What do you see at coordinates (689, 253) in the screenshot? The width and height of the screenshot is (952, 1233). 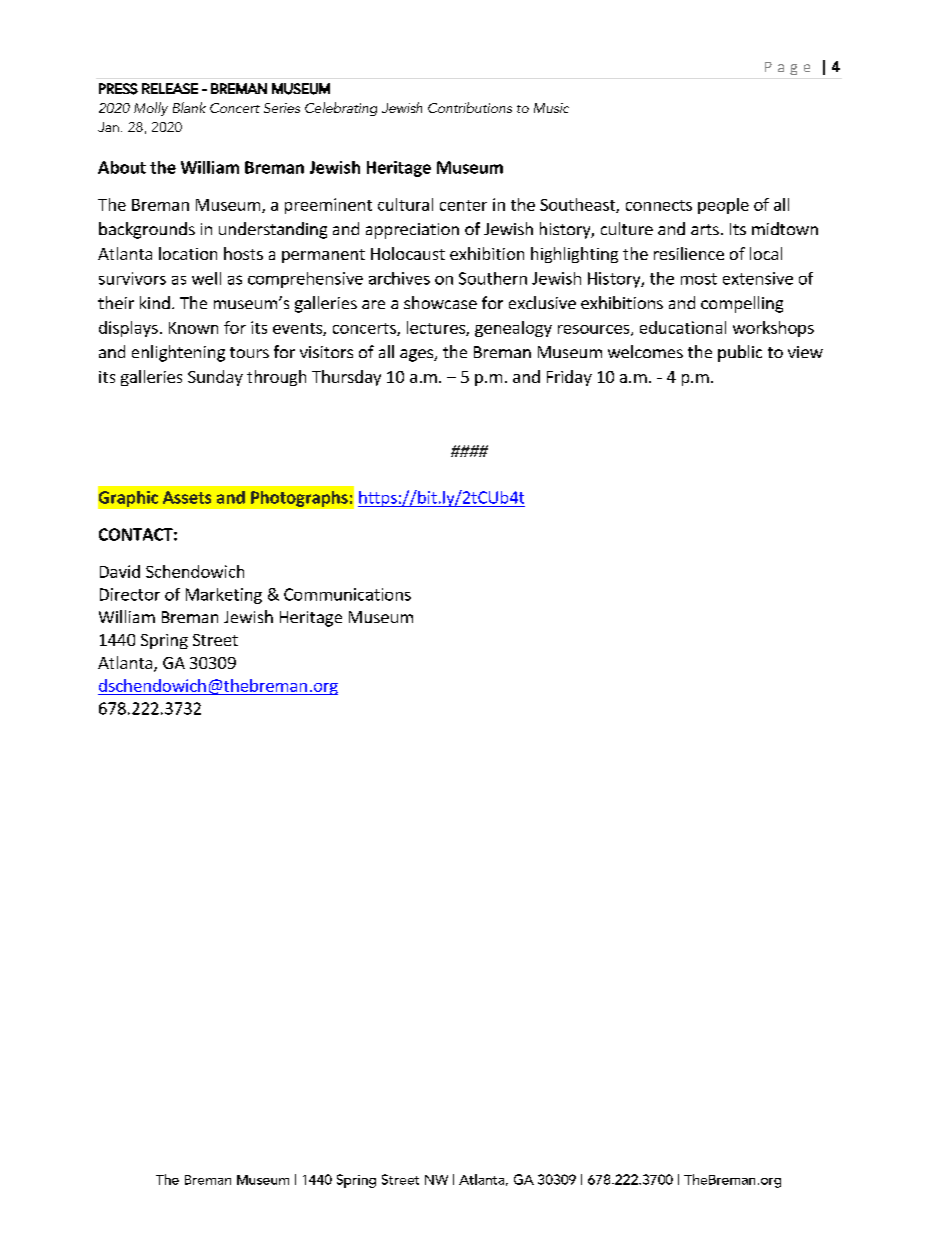 I see `resilience` at bounding box center [689, 253].
